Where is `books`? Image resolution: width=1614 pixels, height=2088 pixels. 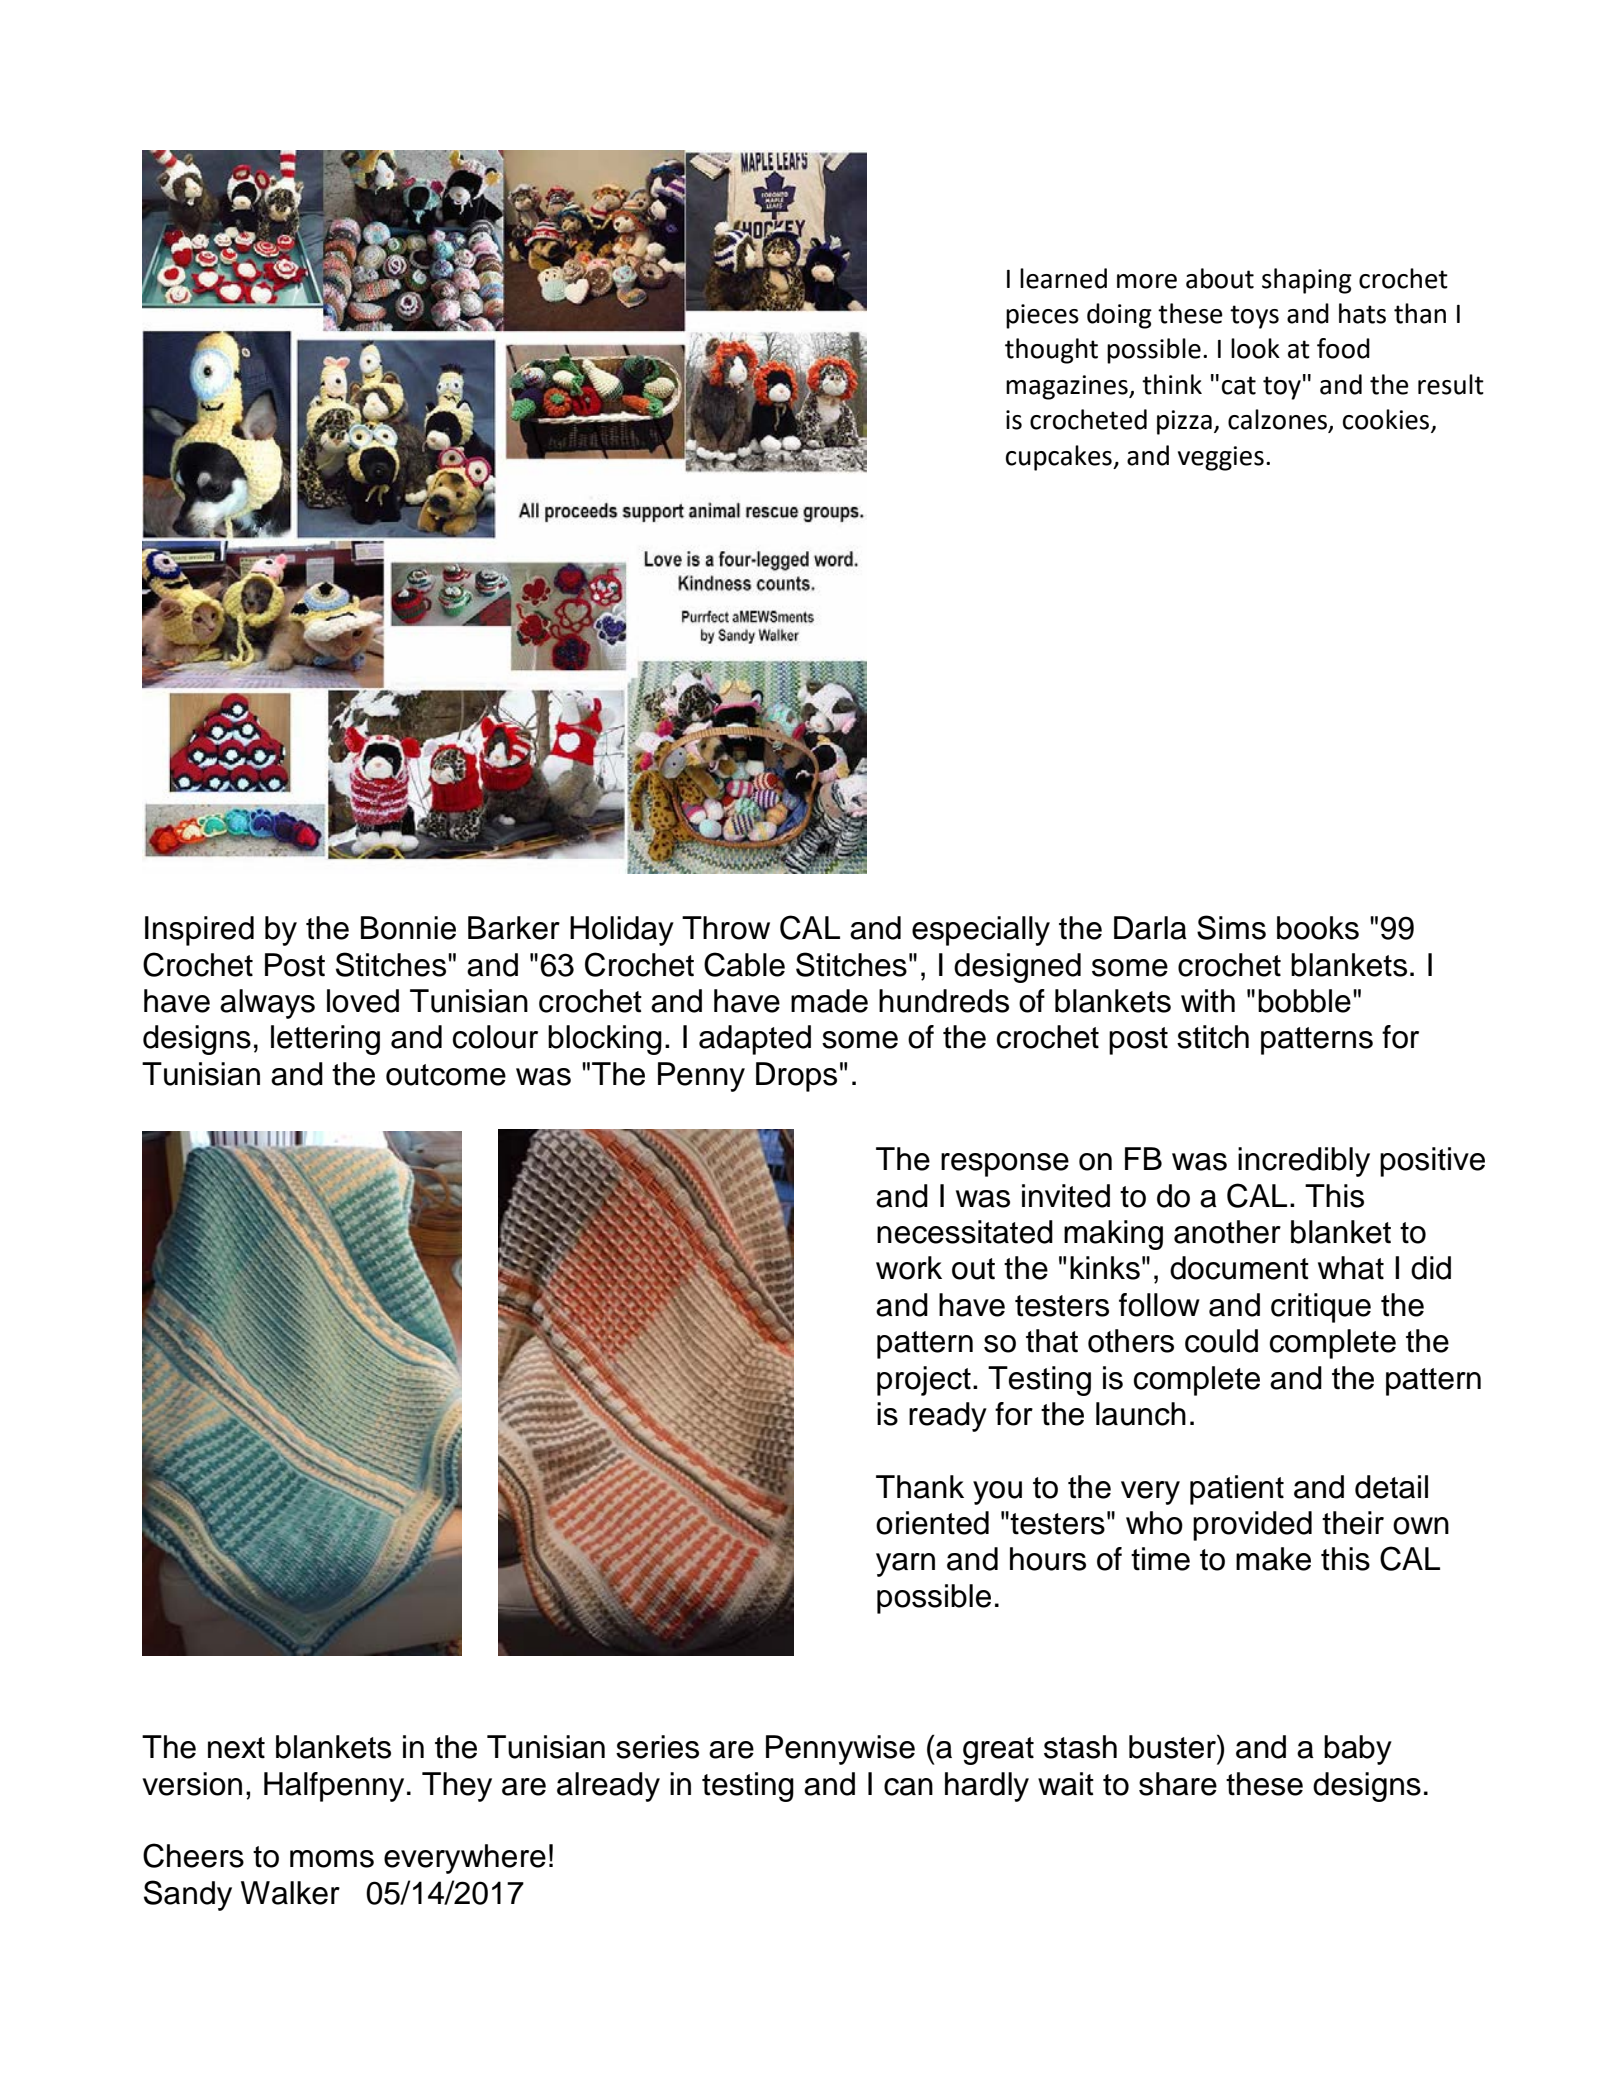
books is located at coordinates (1318, 928).
